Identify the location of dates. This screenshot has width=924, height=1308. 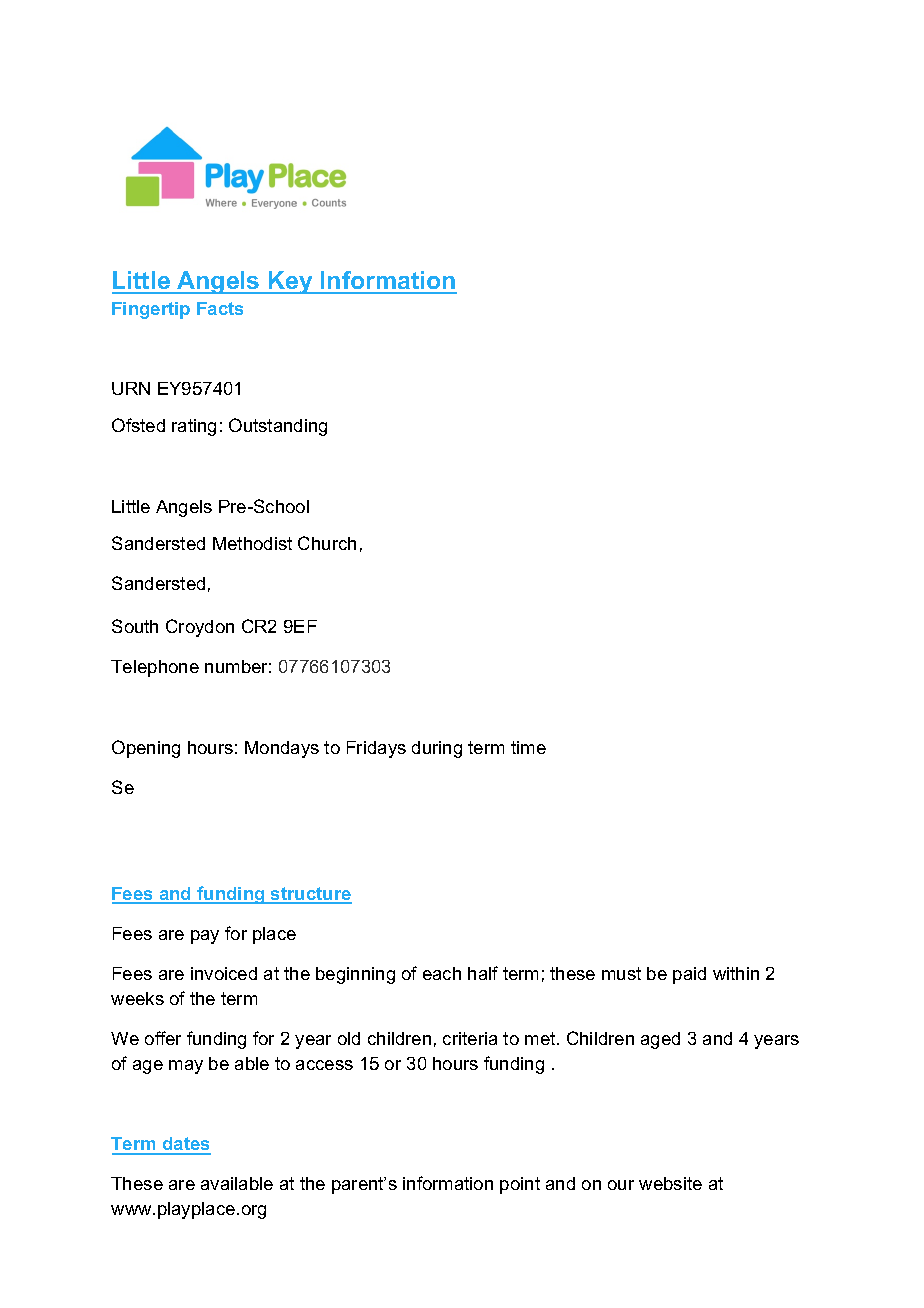
(186, 1145).
